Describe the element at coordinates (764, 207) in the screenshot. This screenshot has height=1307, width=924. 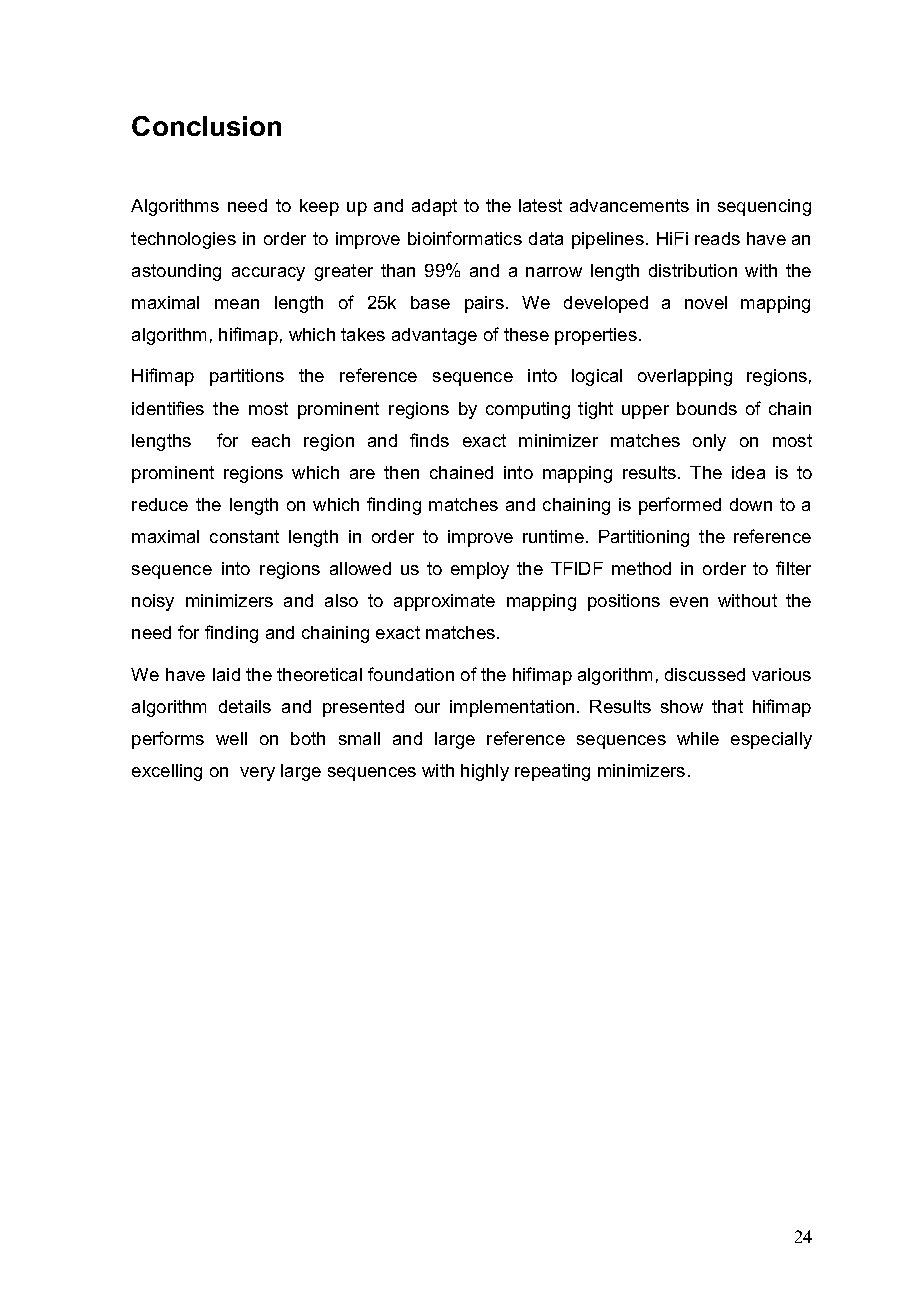
I see `sequencing` at that location.
